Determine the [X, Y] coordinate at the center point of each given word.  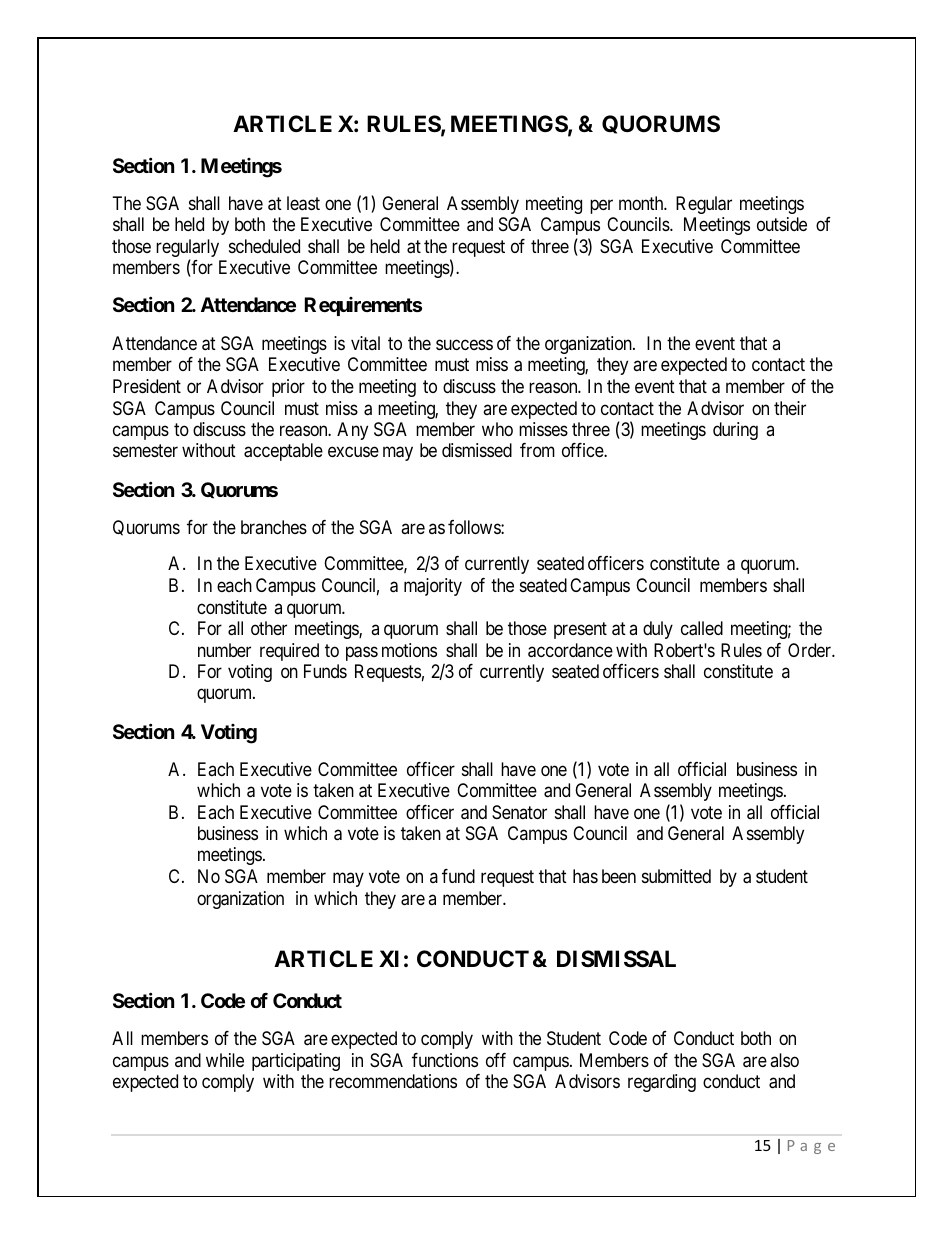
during [735, 431]
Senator [519, 812]
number [224, 650]
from [537, 450]
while [225, 1060]
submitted [676, 876]
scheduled [264, 246]
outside [782, 224]
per [601, 207]
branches [274, 527]
